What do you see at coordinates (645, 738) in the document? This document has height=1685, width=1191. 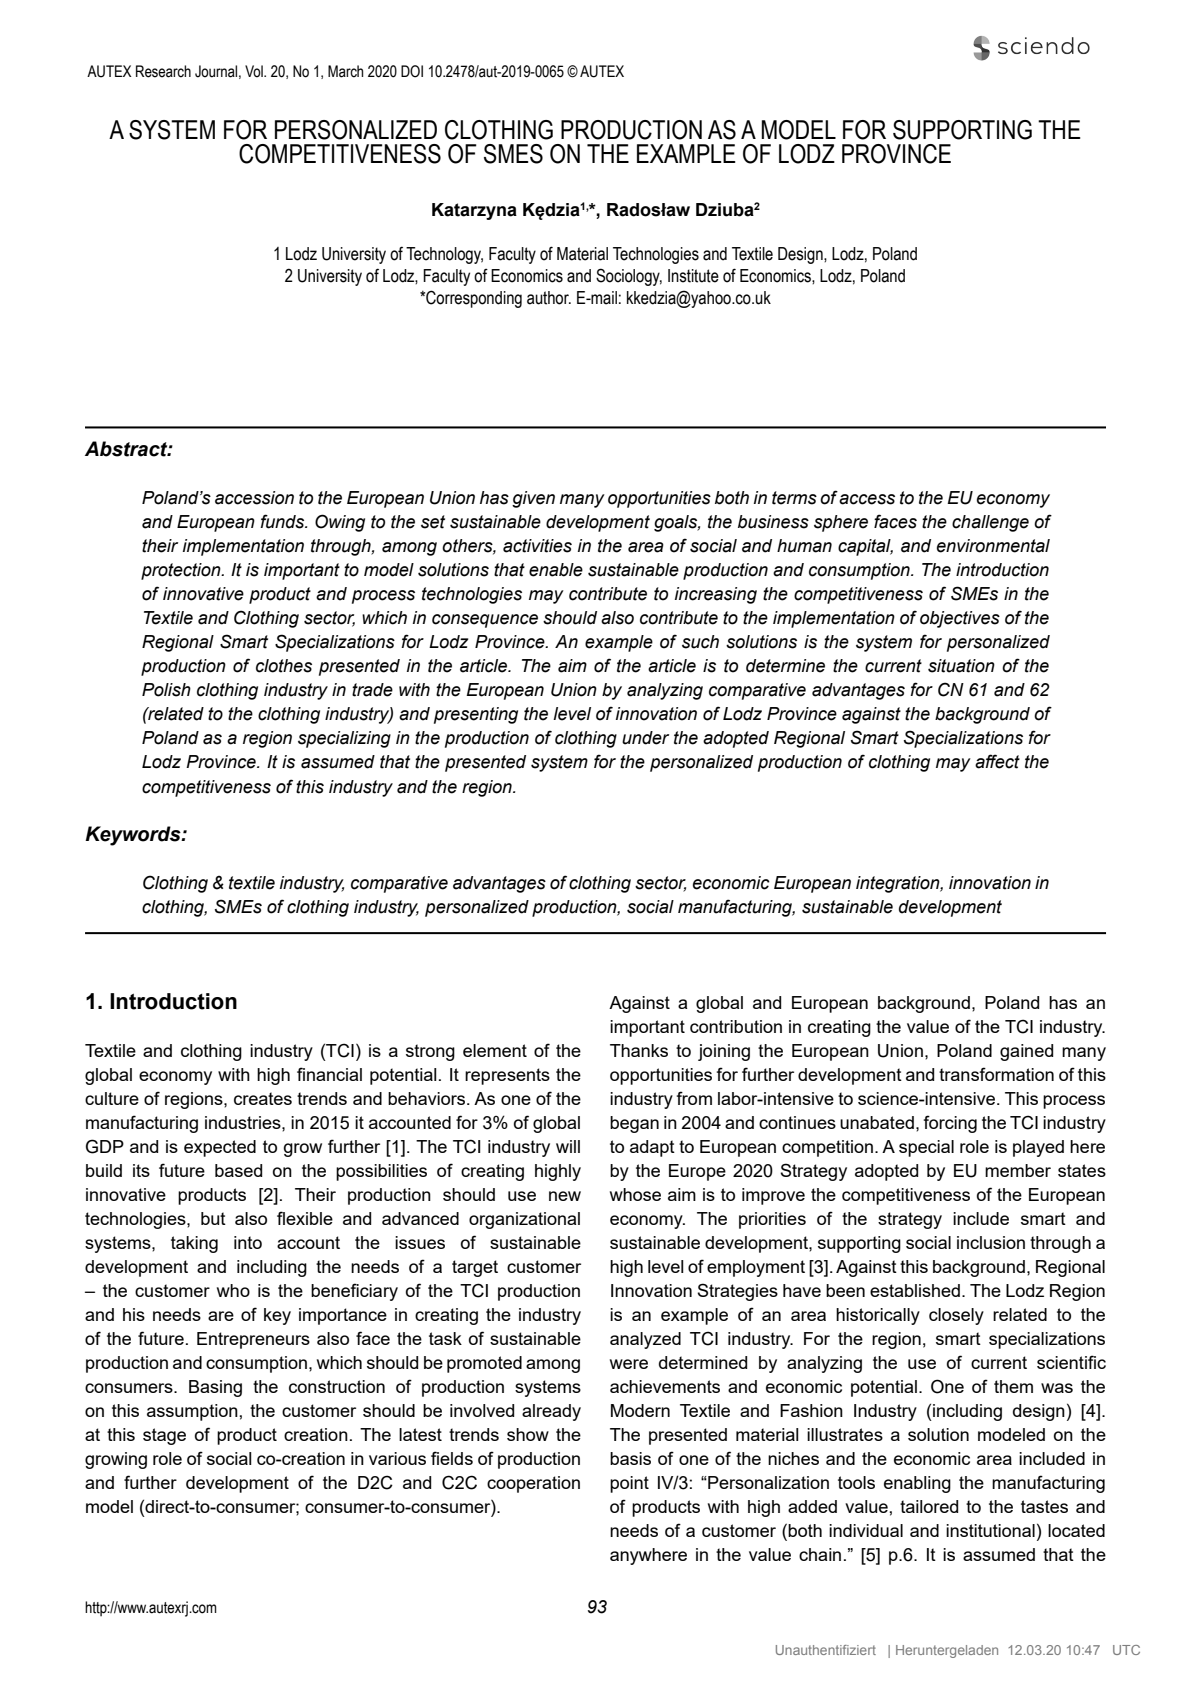 I see `under` at bounding box center [645, 738].
